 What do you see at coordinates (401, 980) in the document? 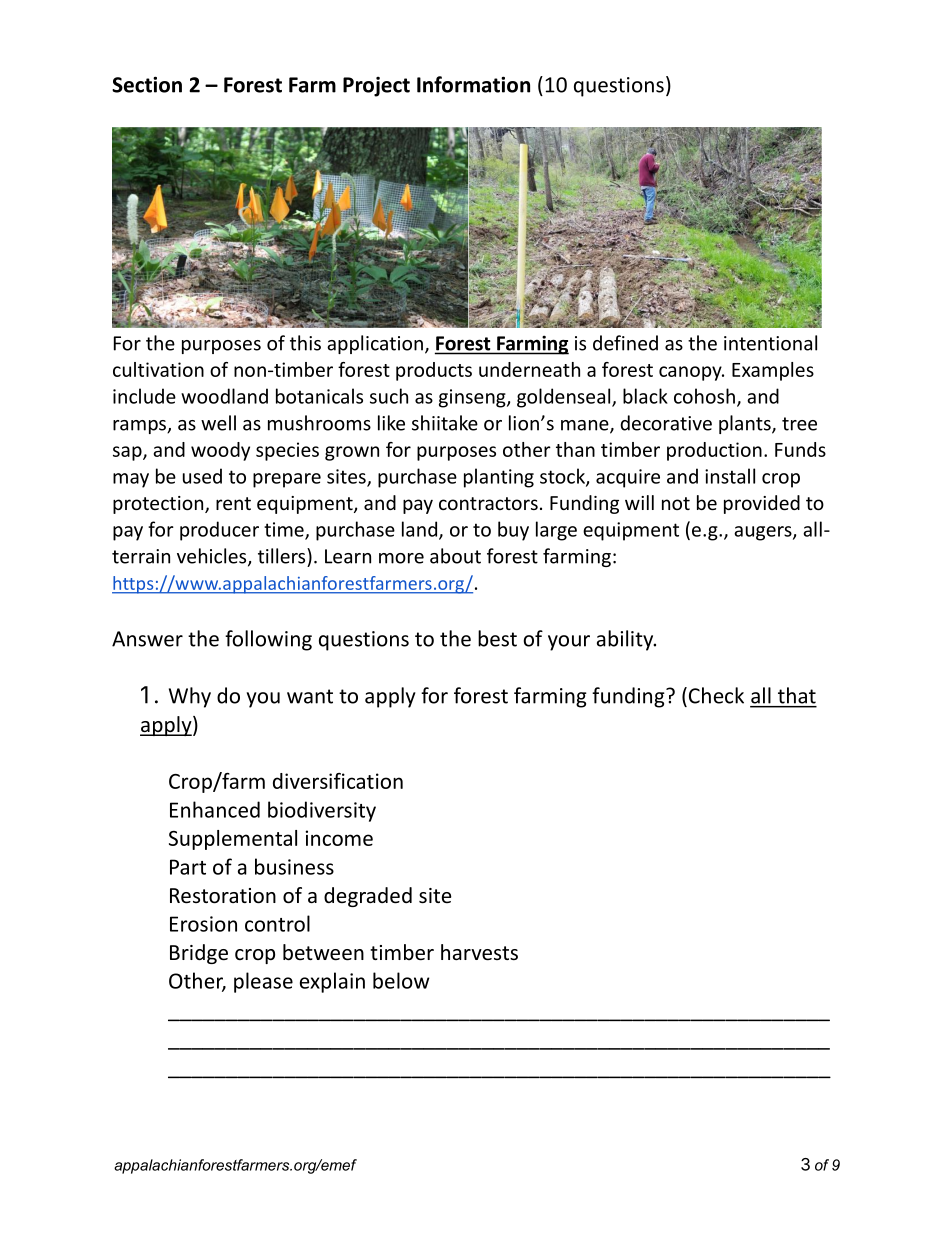
I see `below` at bounding box center [401, 980].
